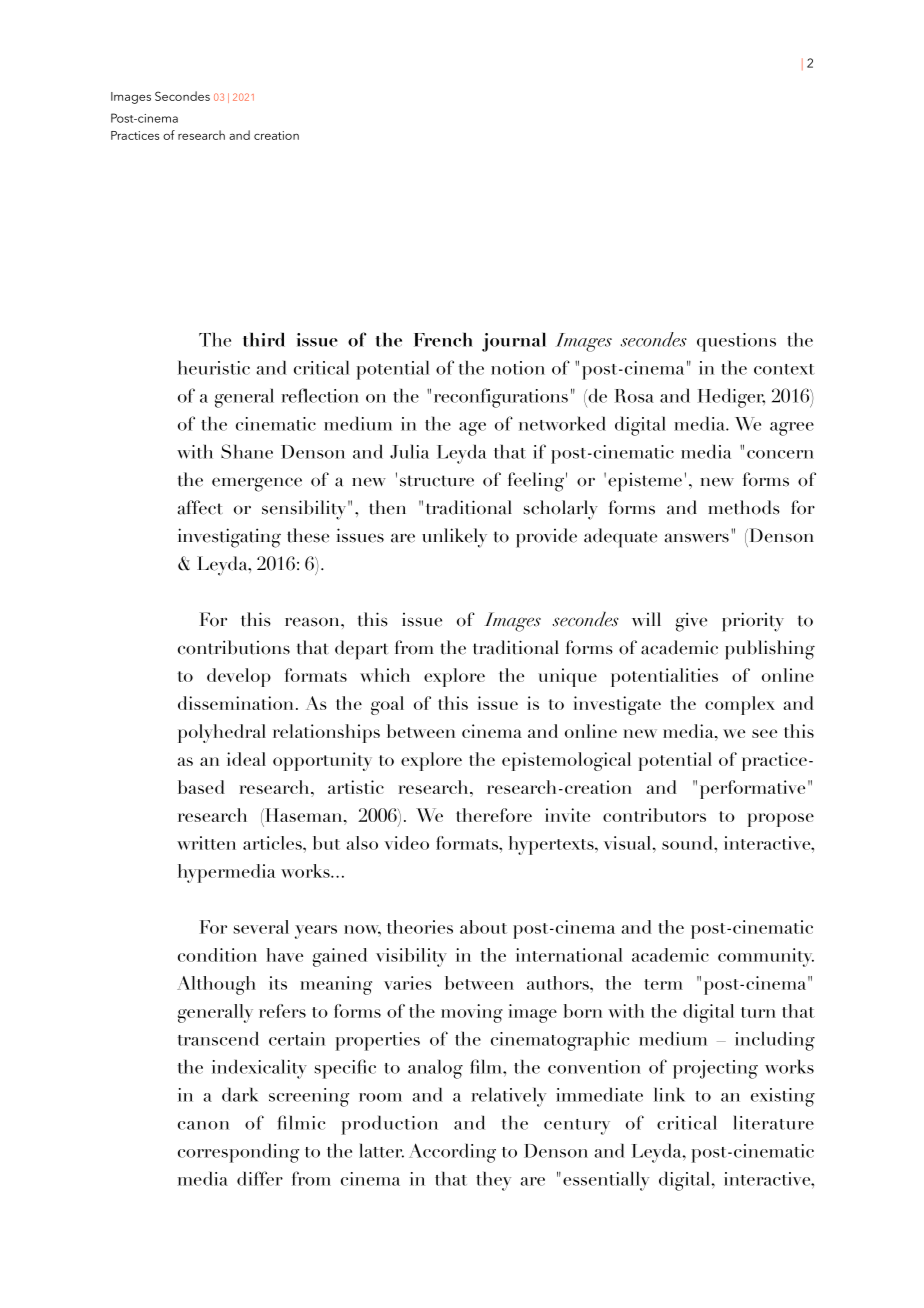 The height and width of the screenshot is (1308, 924). I want to click on questions, so click(736, 342).
